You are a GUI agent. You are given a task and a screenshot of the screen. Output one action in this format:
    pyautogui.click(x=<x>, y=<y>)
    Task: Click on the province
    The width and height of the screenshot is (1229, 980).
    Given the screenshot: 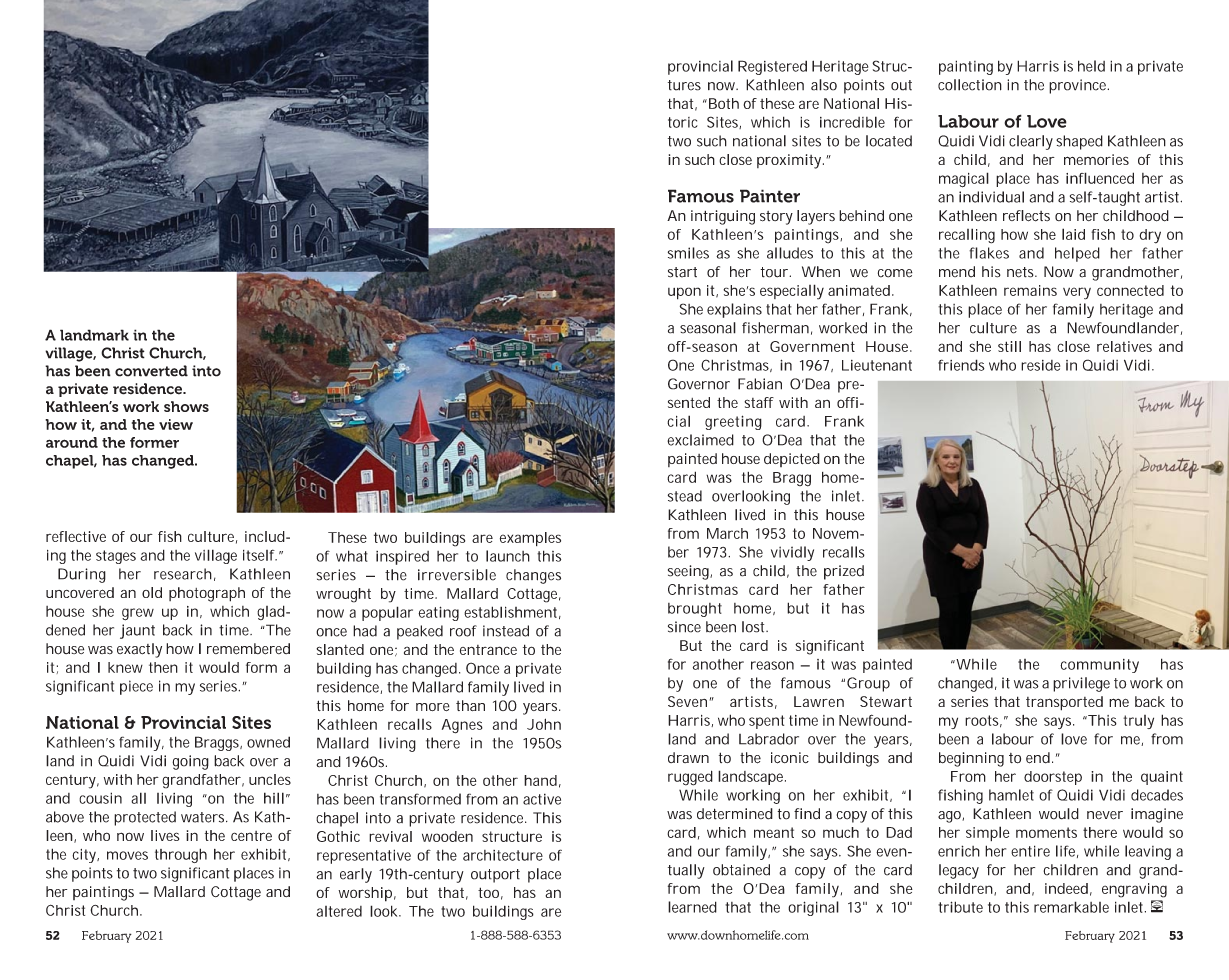 What is the action you would take?
    pyautogui.click(x=1078, y=86)
